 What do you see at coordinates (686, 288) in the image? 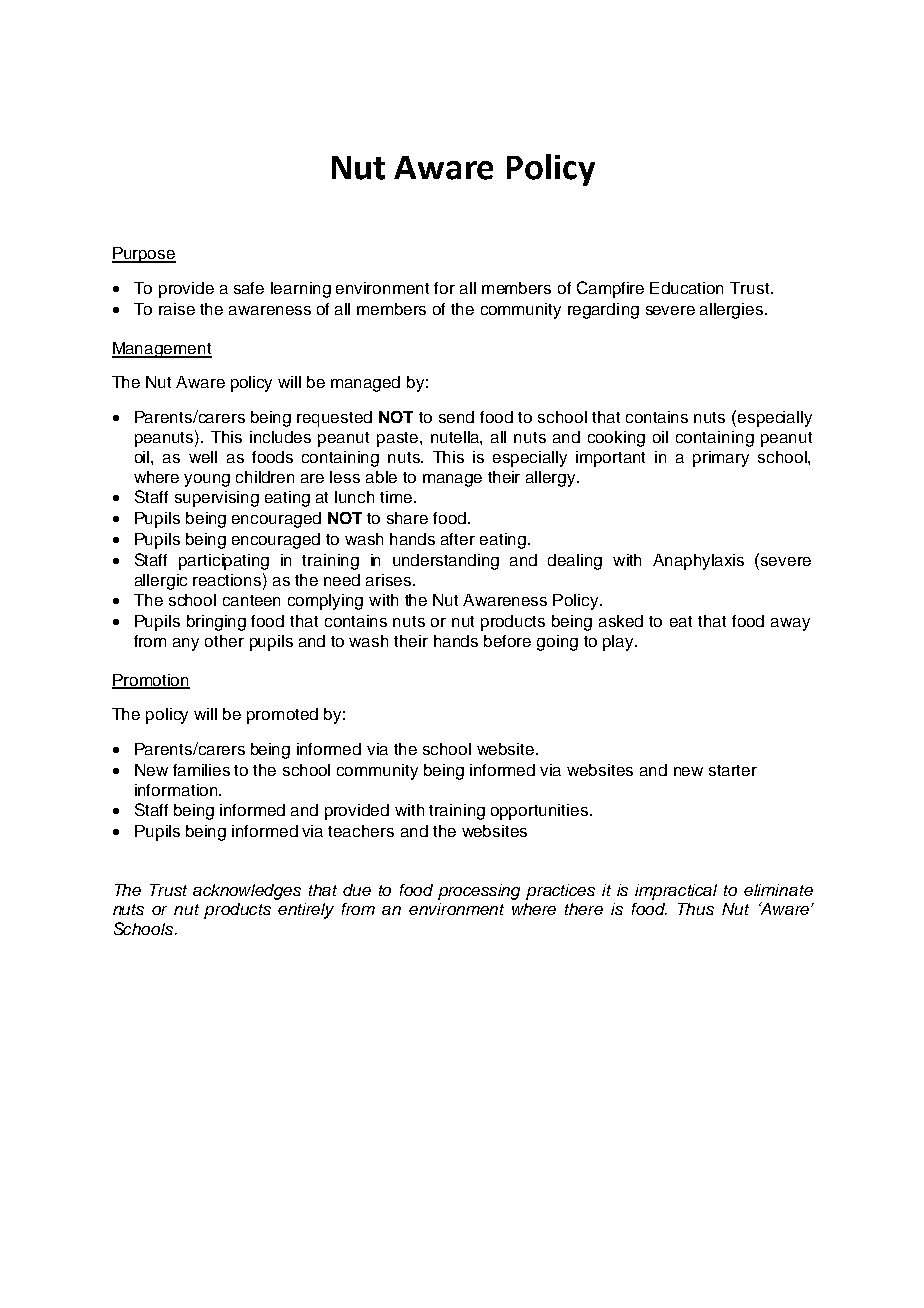
I see `Education` at bounding box center [686, 288].
